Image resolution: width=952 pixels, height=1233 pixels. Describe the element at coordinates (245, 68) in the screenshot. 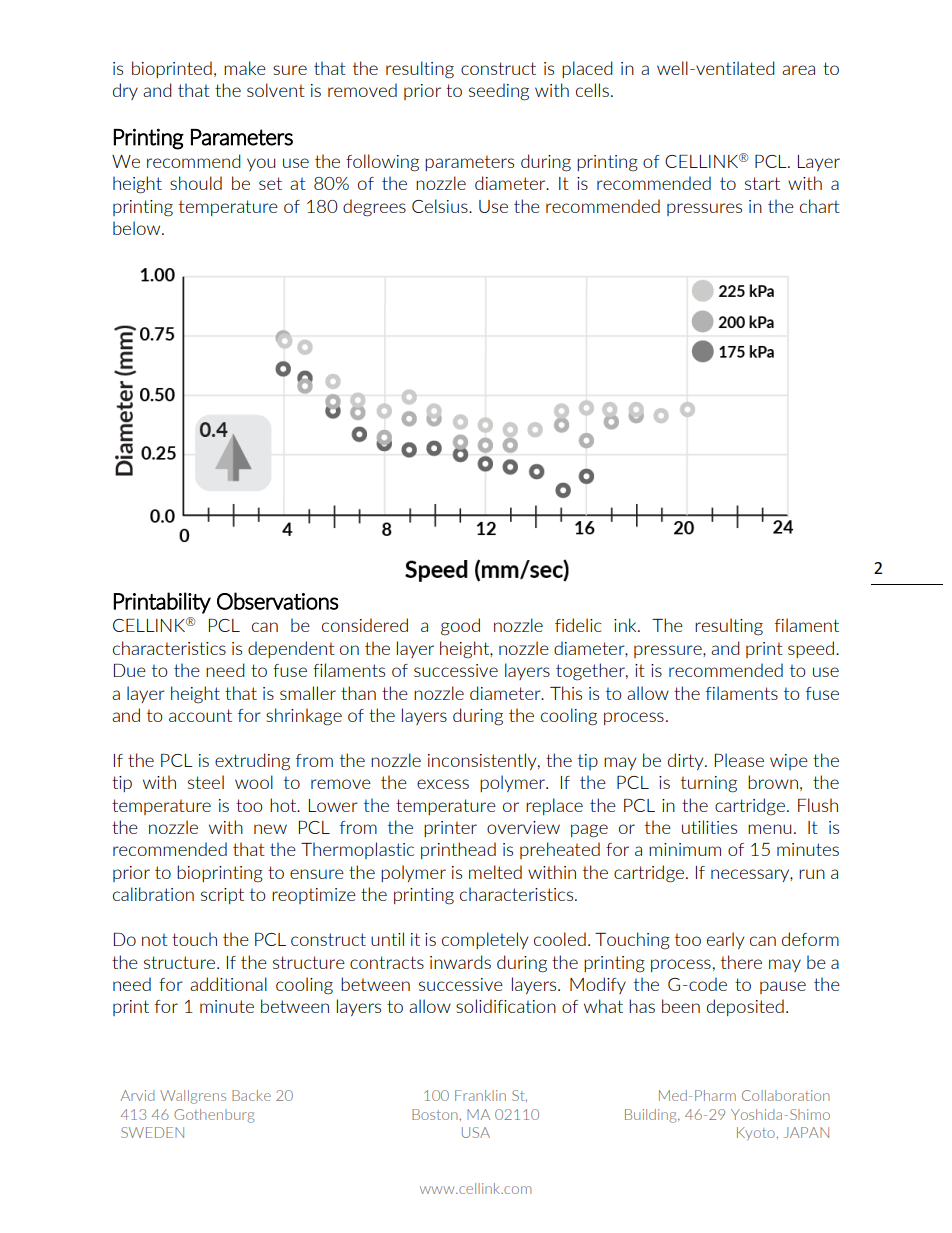

I see `make` at that location.
